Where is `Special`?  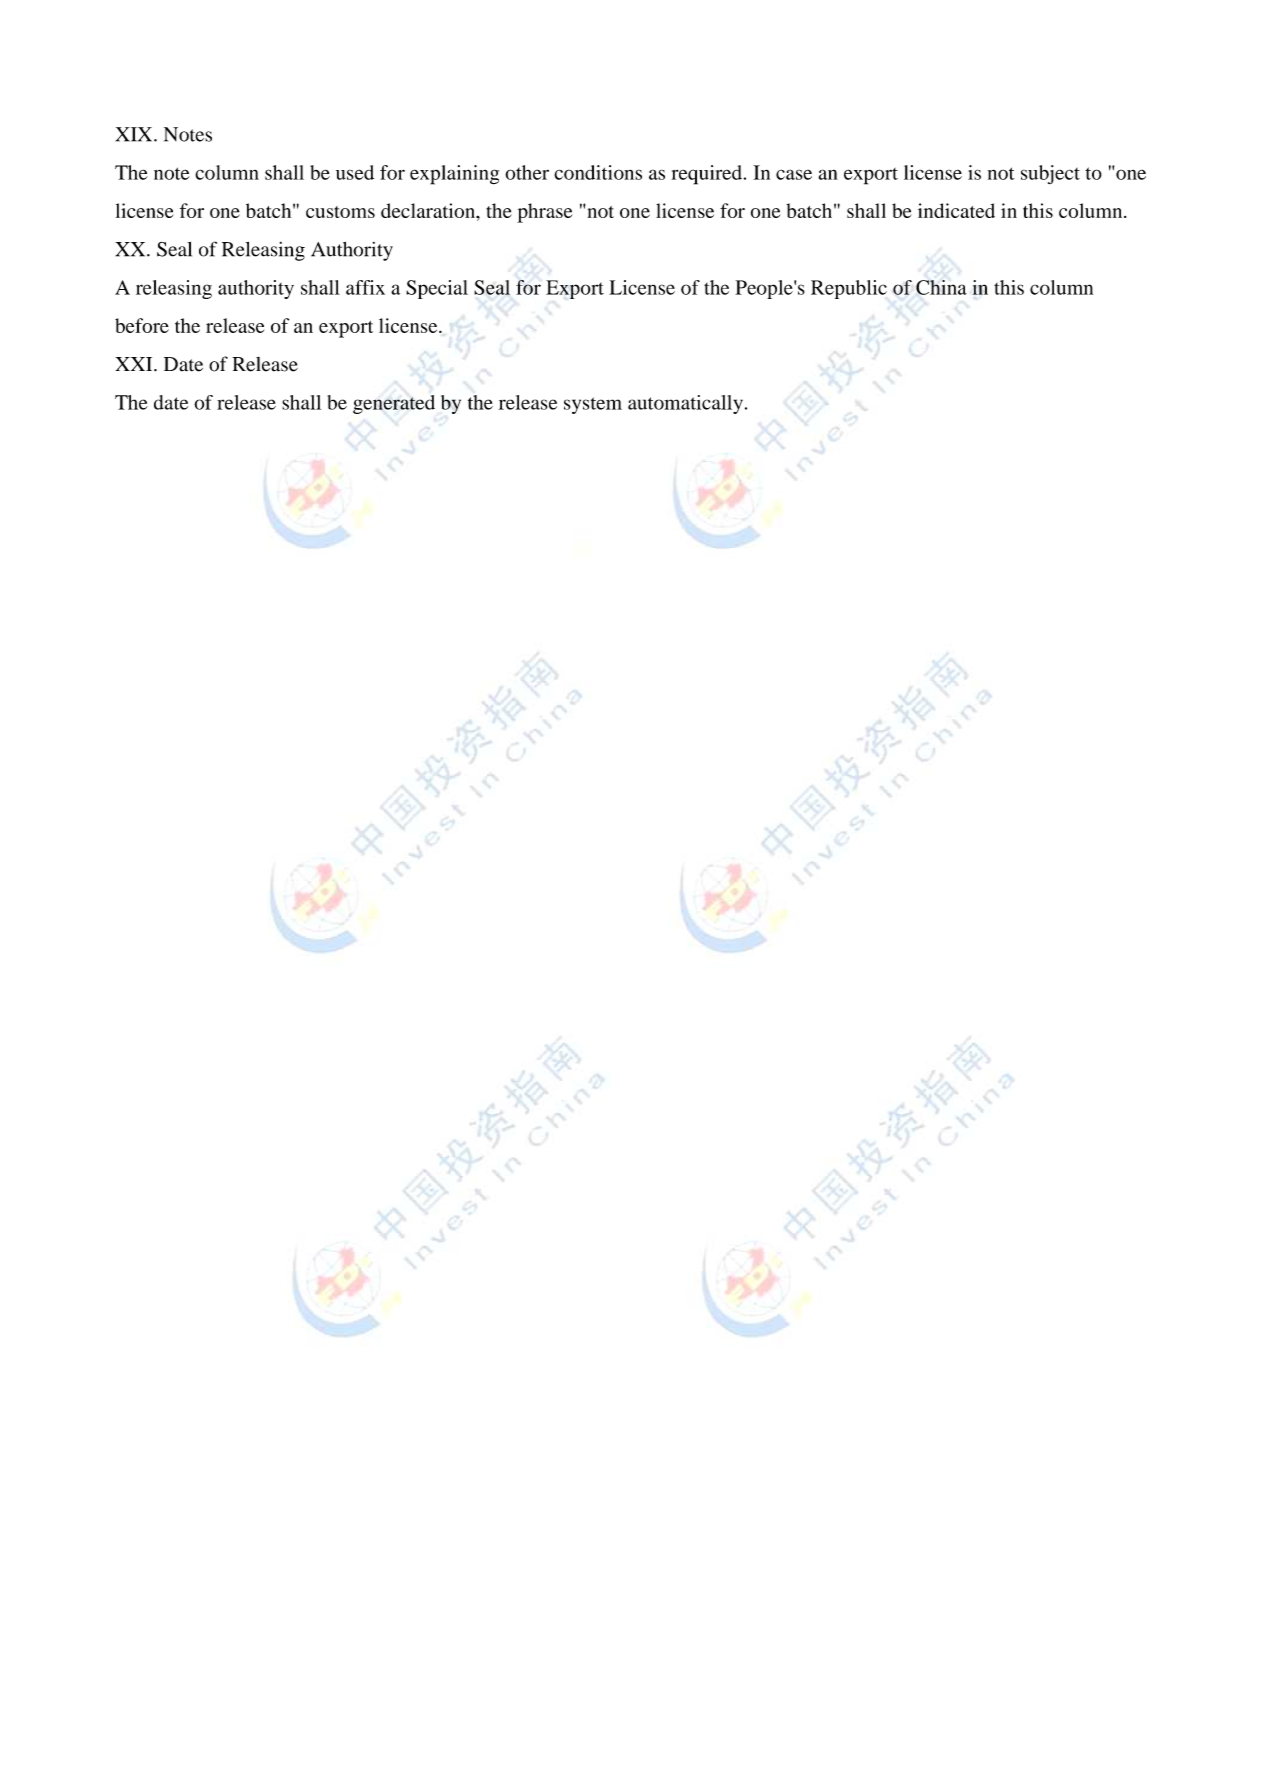 Special is located at coordinates (437, 289).
